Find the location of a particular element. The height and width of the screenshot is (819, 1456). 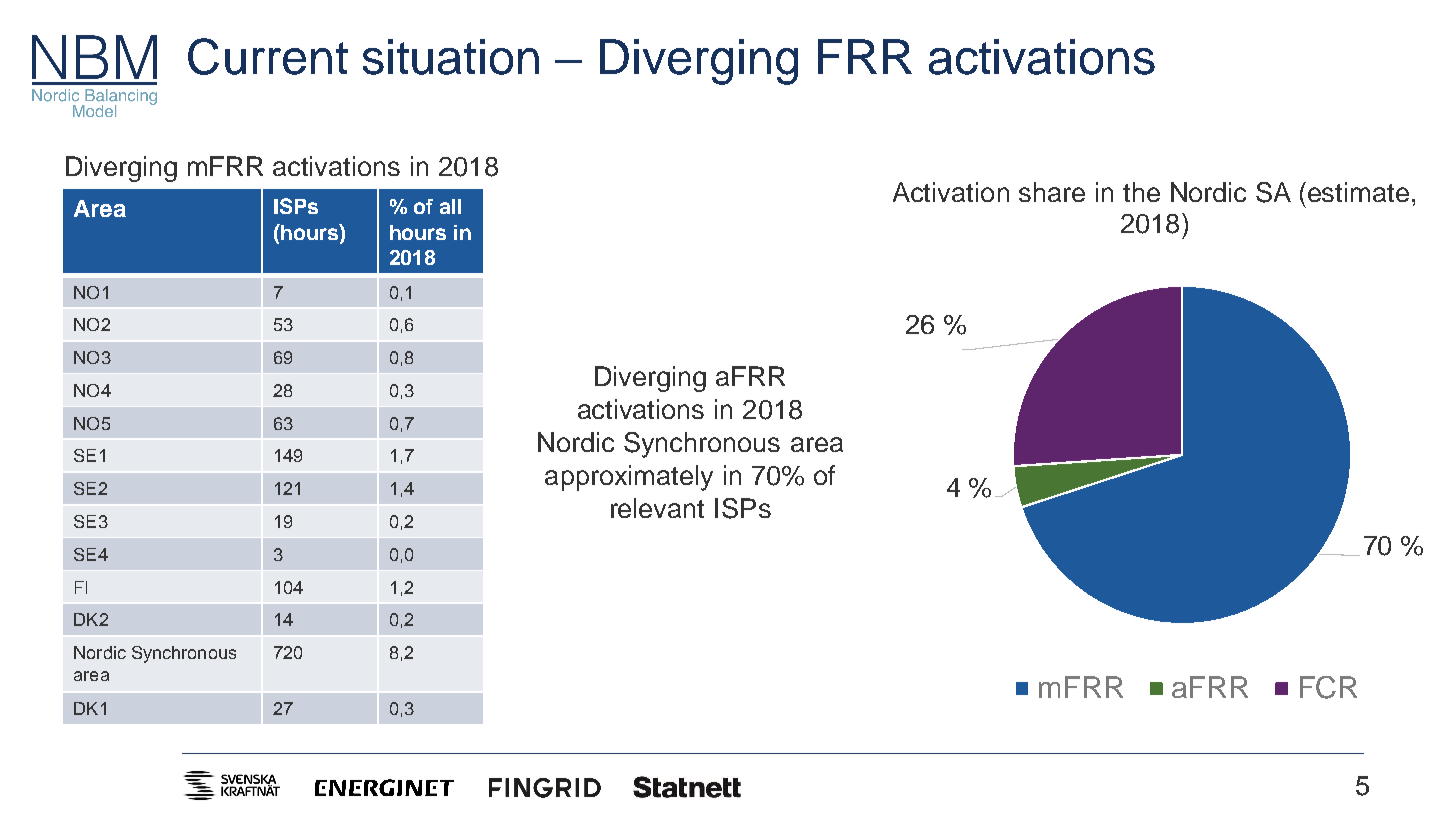

estimate is located at coordinates (1357, 192).
